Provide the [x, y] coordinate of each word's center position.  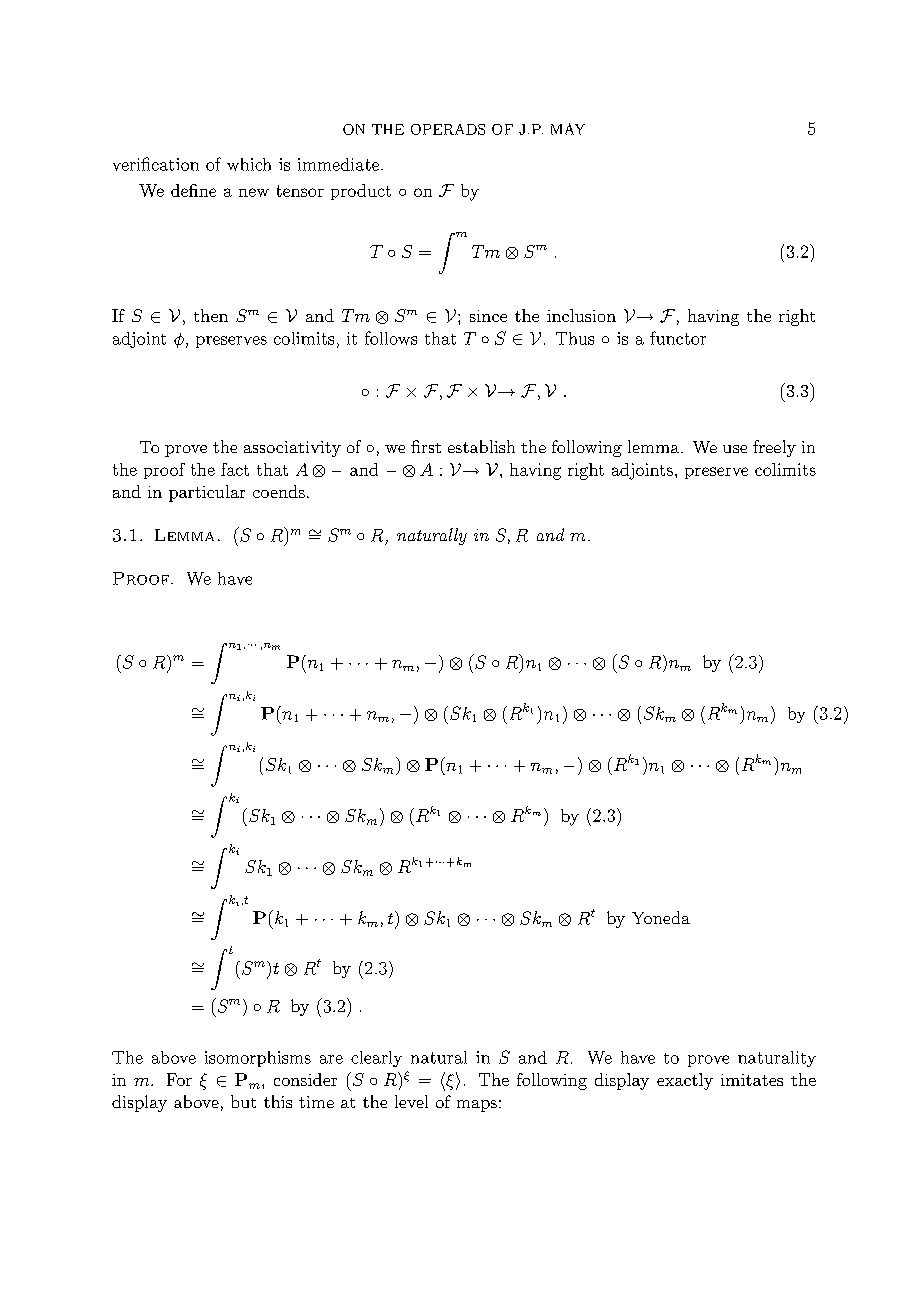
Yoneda [661, 917]
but [243, 1101]
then [211, 315]
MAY [568, 129]
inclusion [581, 315]
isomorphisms [258, 1059]
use [735, 449]
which [249, 164]
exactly [685, 1081]
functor [678, 338]
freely [774, 448]
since [488, 316]
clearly [376, 1059]
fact [235, 469]
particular [207, 493]
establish [481, 446]
